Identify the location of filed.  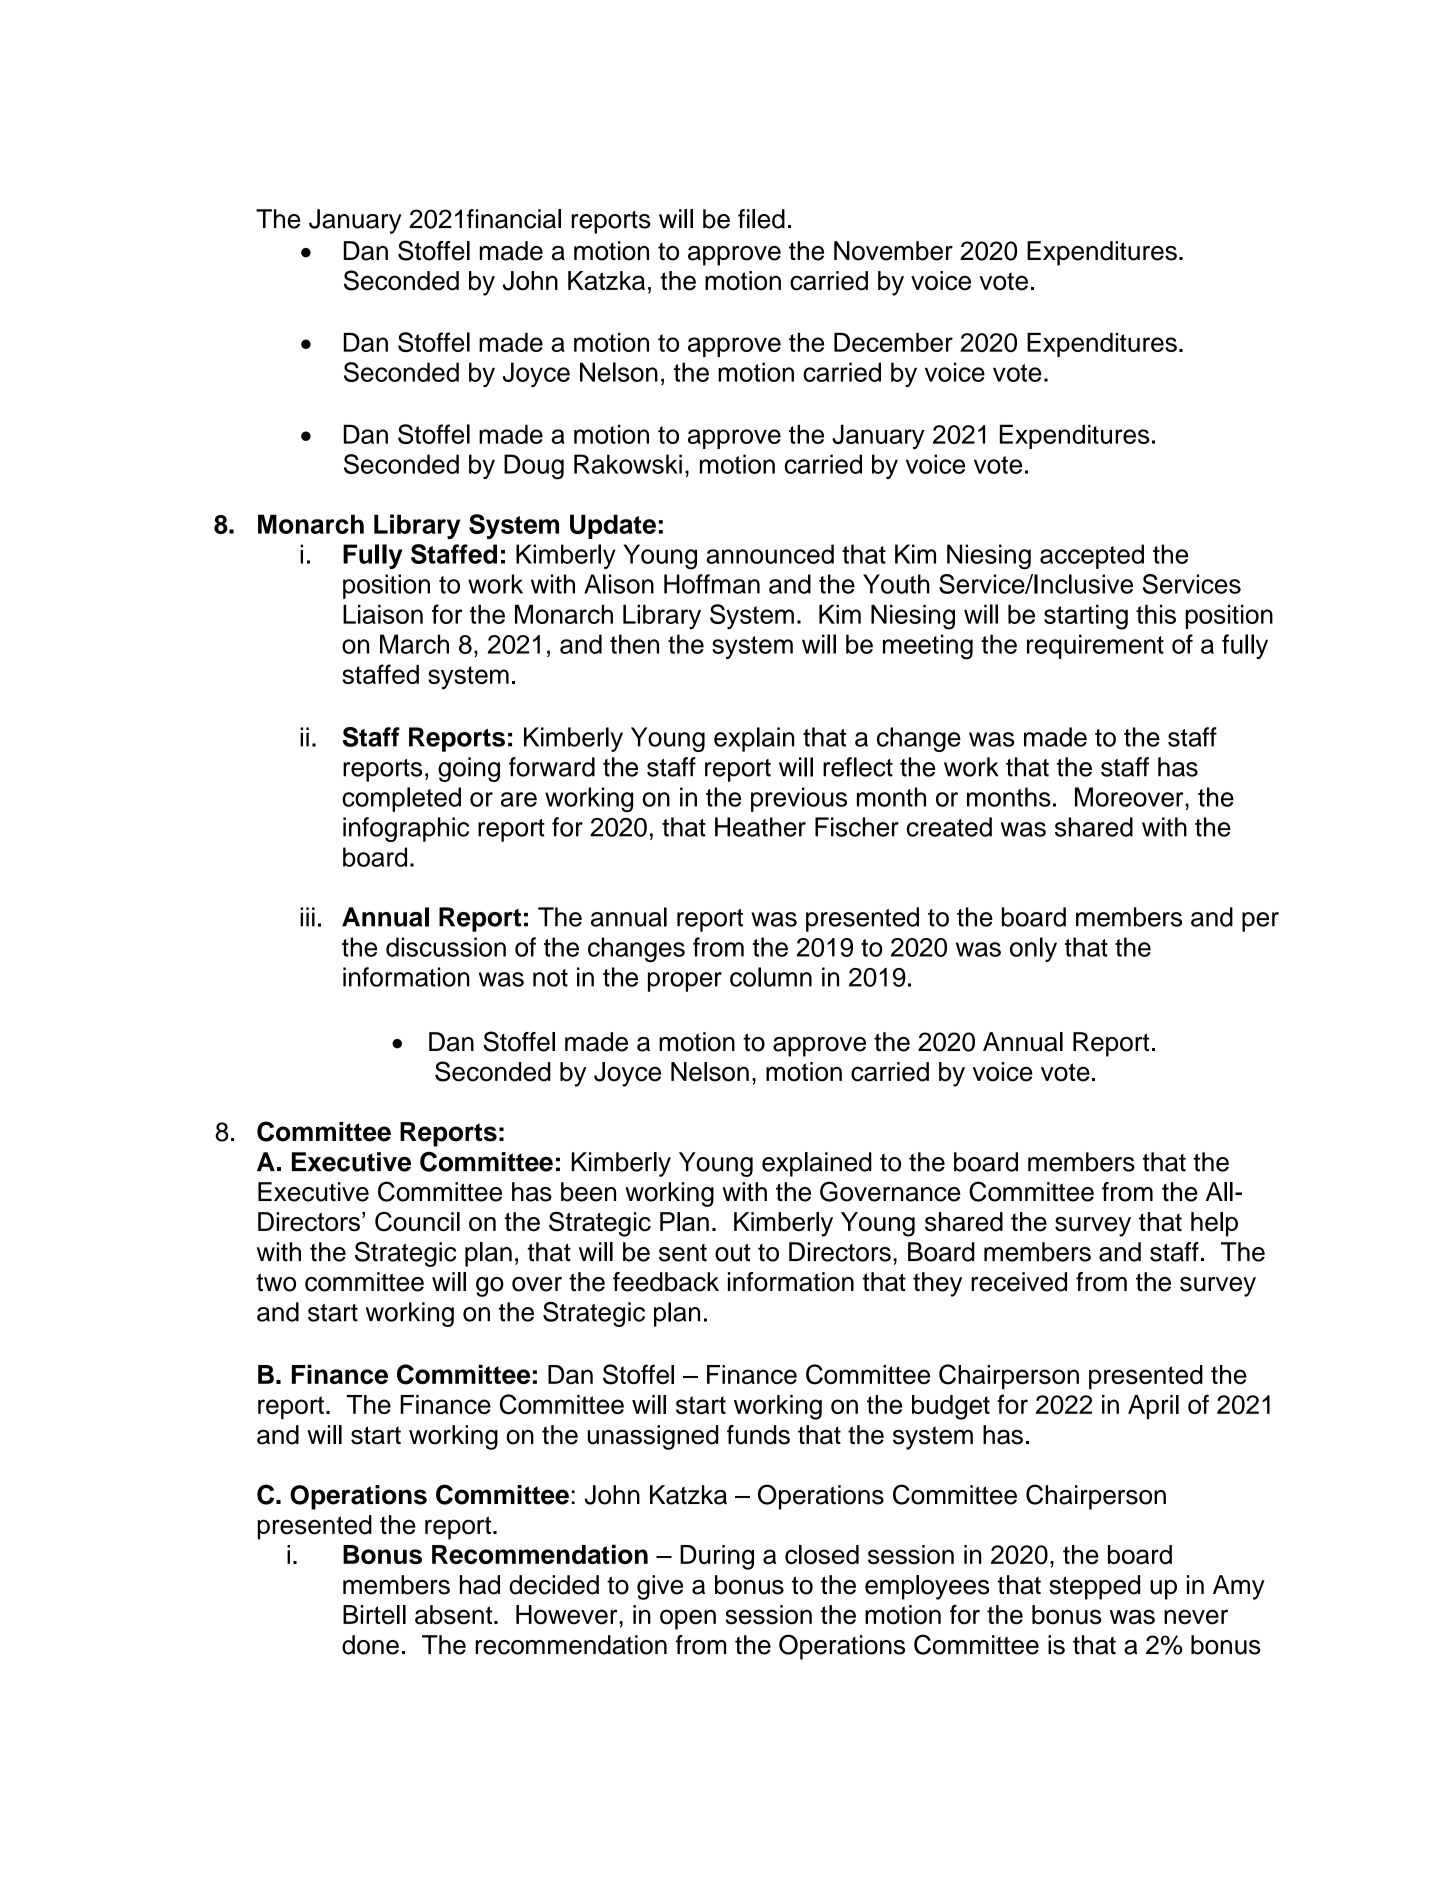
(761, 219).
